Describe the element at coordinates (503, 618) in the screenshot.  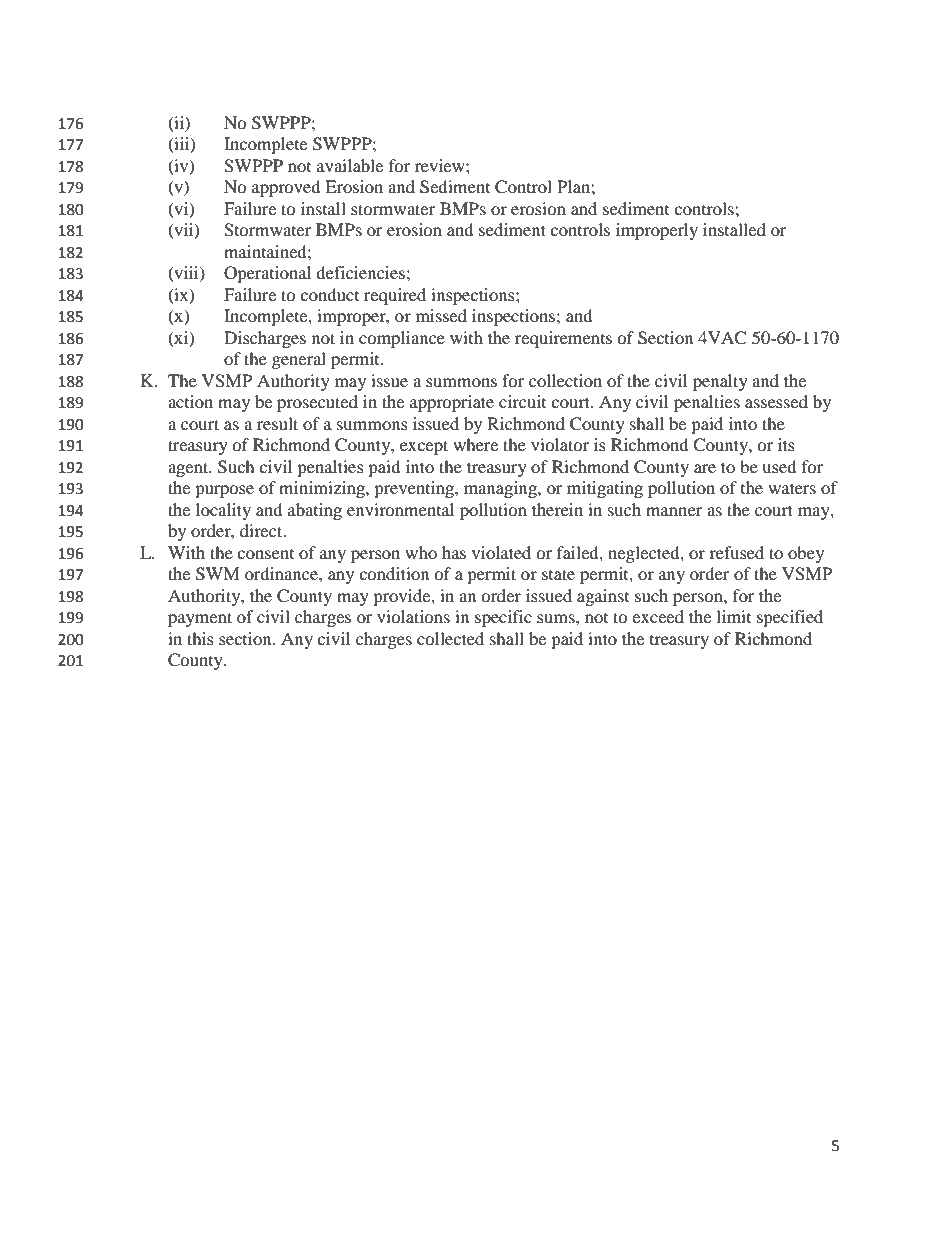
I see `specific` at that location.
